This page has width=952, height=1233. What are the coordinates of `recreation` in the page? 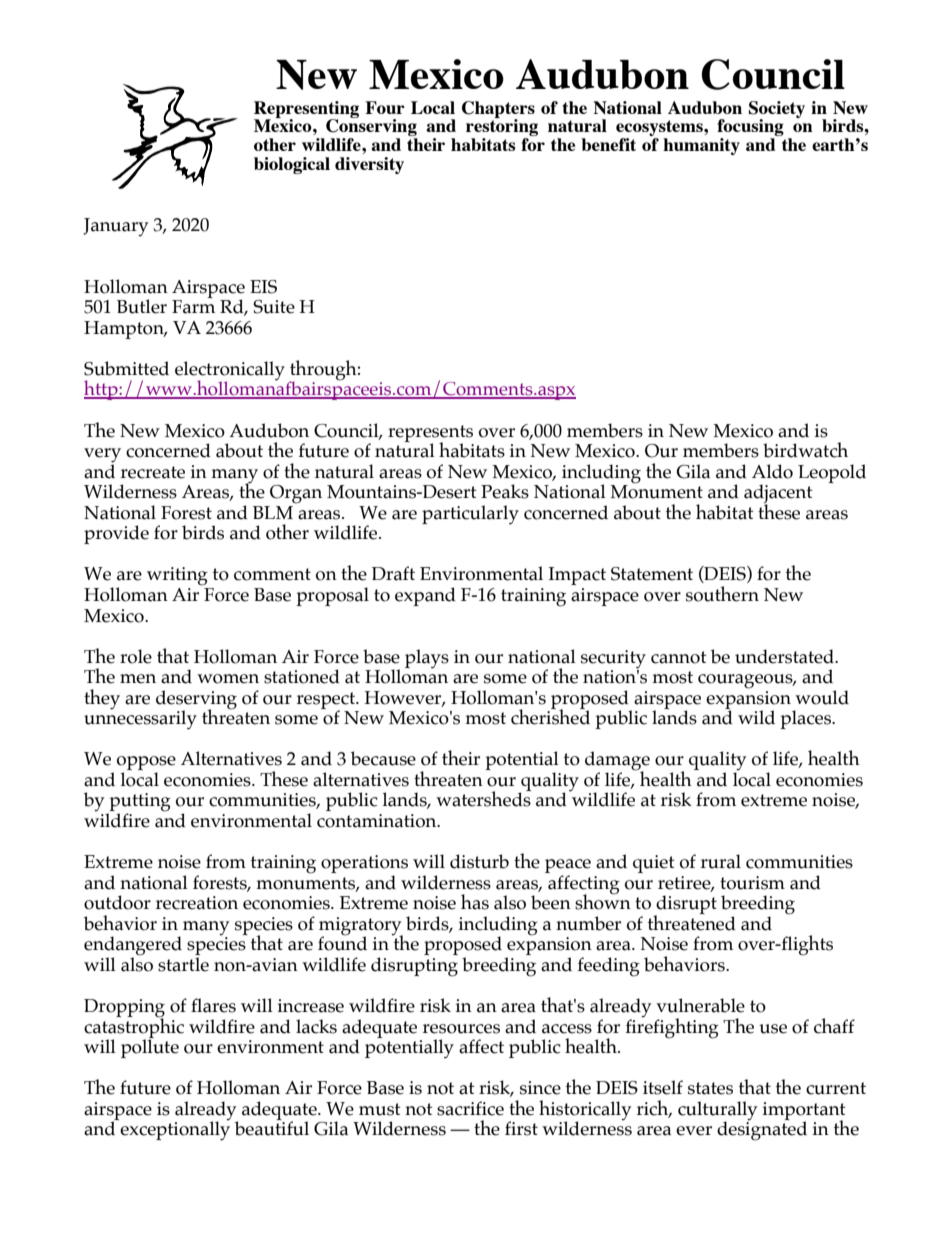 It's located at (196, 903).
